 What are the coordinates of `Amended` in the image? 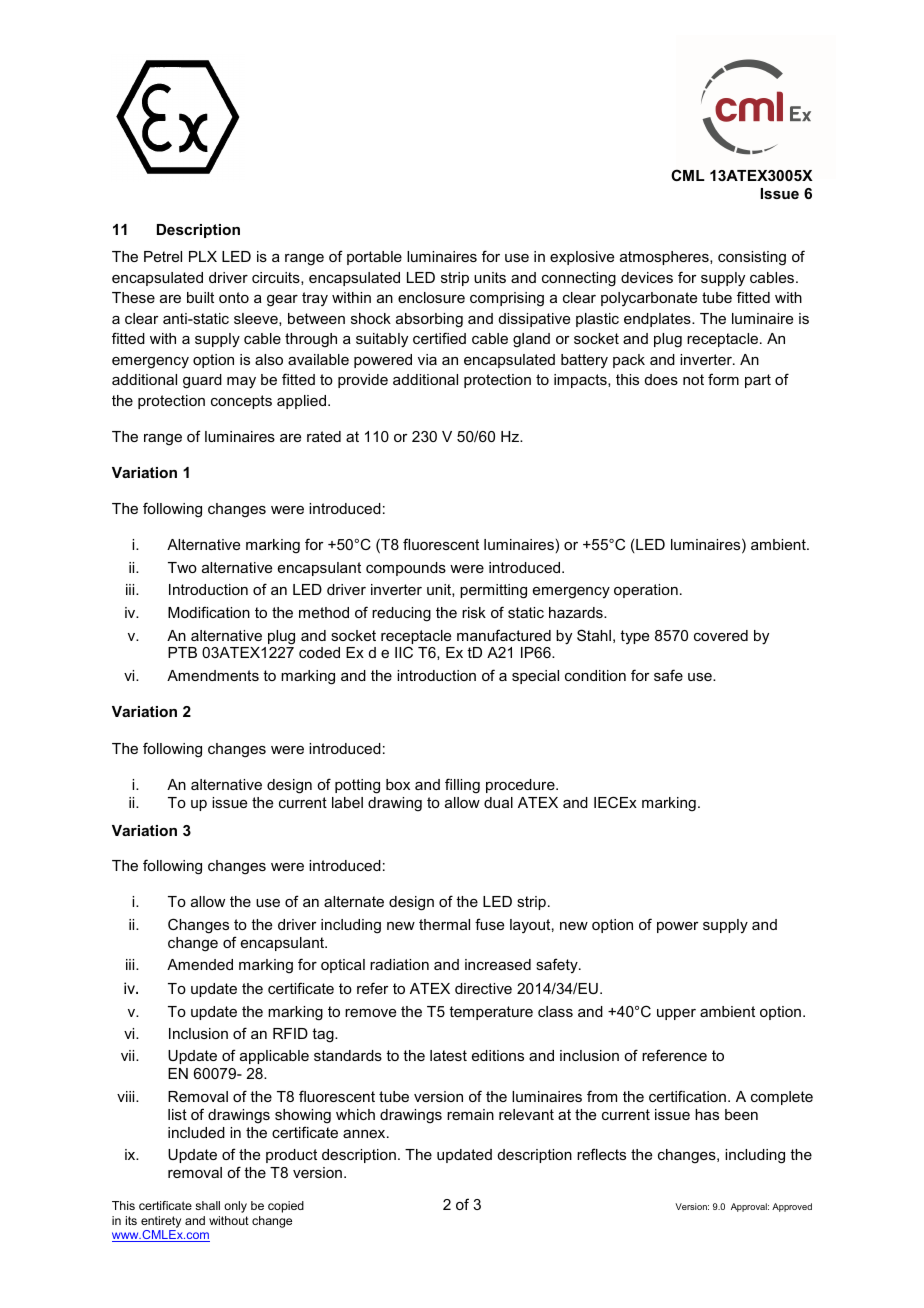 It's located at (200, 964).
